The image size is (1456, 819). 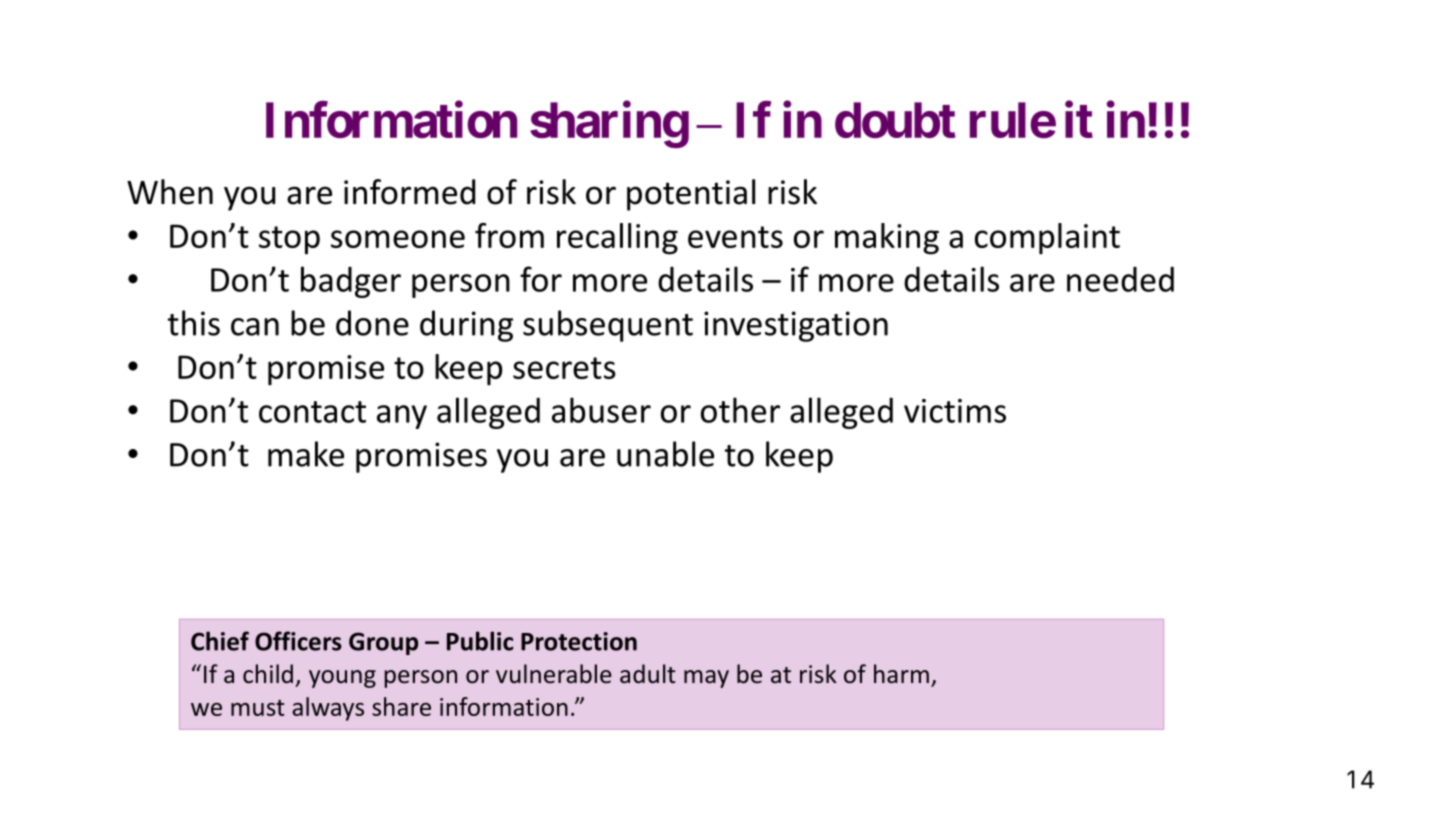 I want to click on victims, so click(x=955, y=411).
